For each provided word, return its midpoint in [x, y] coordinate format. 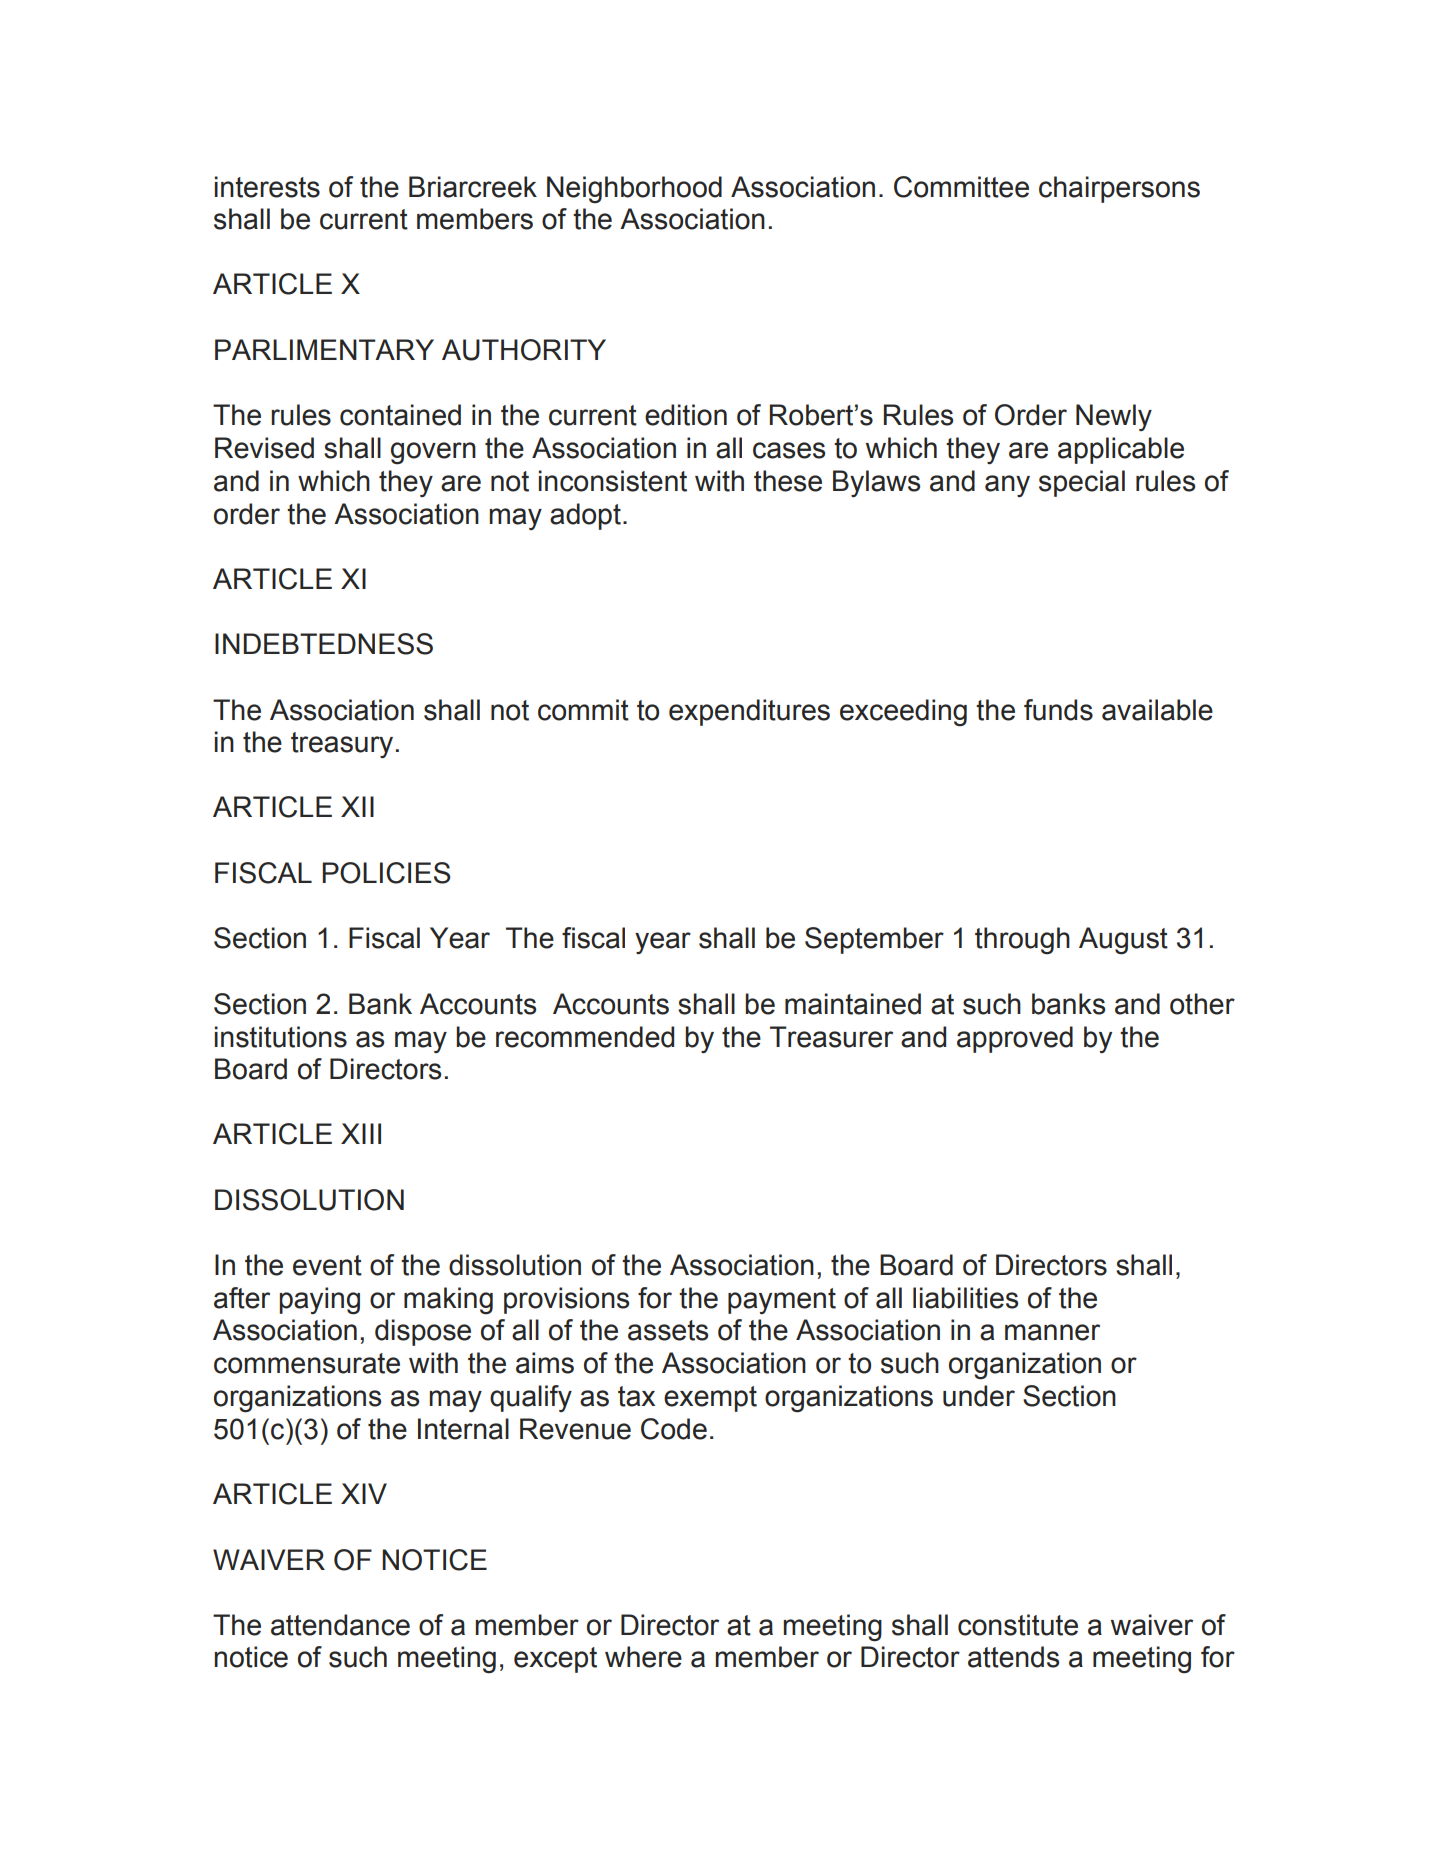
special [1082, 483]
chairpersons [1119, 189]
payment [782, 1301]
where [643, 1657]
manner [1052, 1332]
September [874, 940]
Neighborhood [634, 190]
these [788, 481]
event [327, 1265]
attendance [340, 1625]
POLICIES [386, 873]
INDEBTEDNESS [324, 644]
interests [267, 187]
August [1123, 941]
